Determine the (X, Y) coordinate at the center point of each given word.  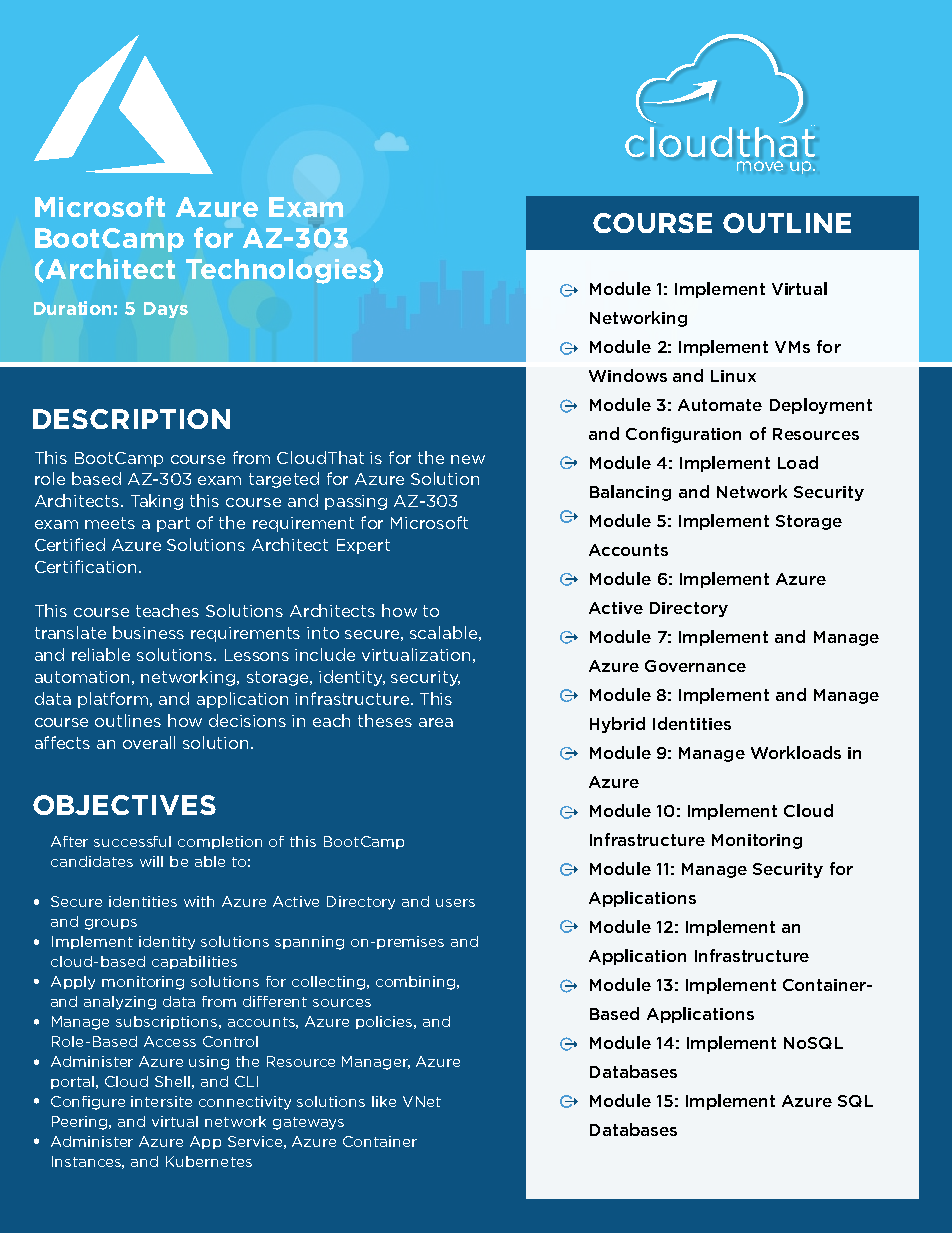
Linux (733, 376)
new (468, 459)
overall (149, 742)
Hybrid (617, 725)
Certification (85, 566)
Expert (363, 546)
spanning (309, 943)
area (436, 722)
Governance (695, 666)
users (455, 903)
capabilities (194, 962)
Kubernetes (209, 1161)
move (760, 166)
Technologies (280, 271)
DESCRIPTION (131, 419)
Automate (720, 405)
